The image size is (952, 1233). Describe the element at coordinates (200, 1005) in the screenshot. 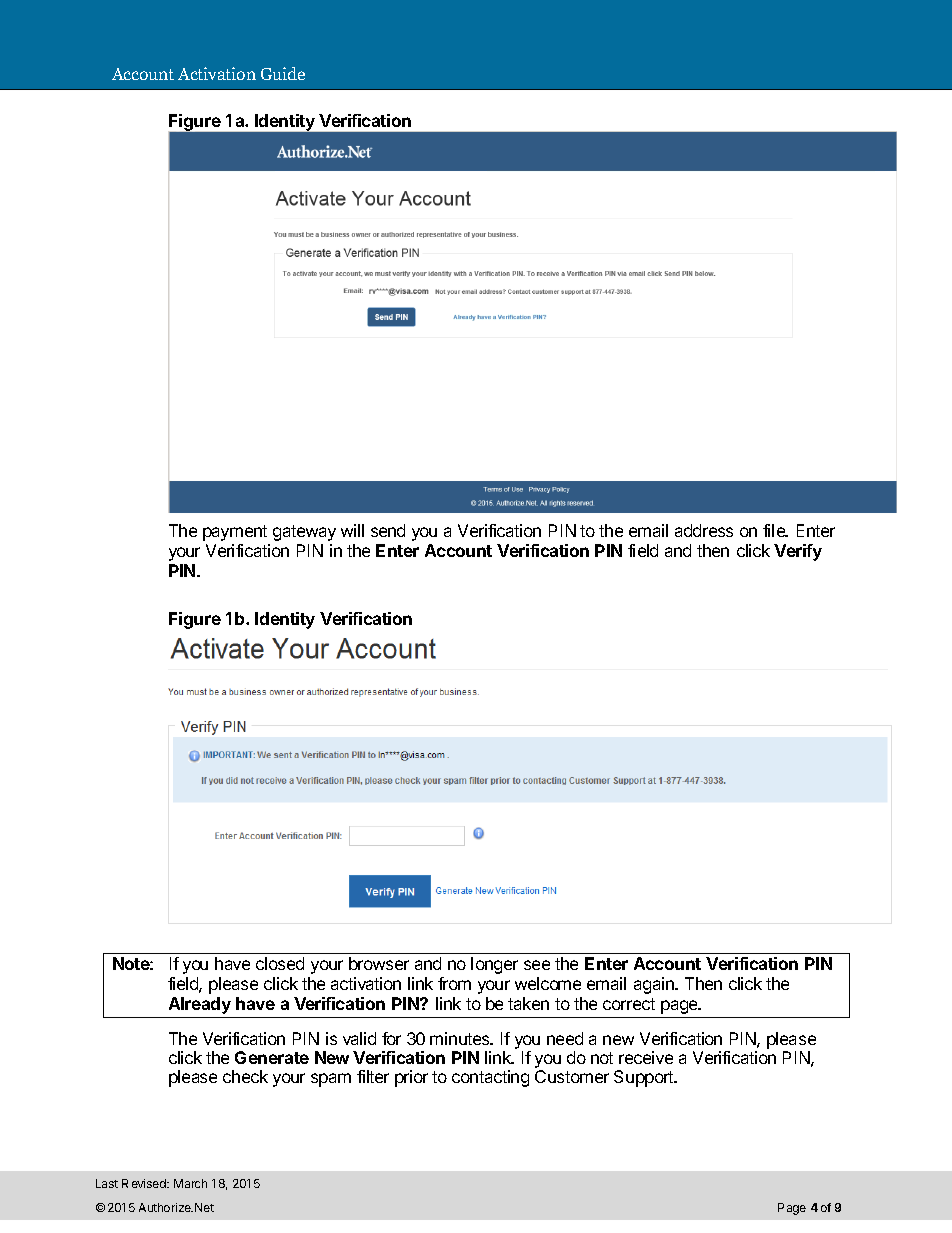

I see `Already` at that location.
